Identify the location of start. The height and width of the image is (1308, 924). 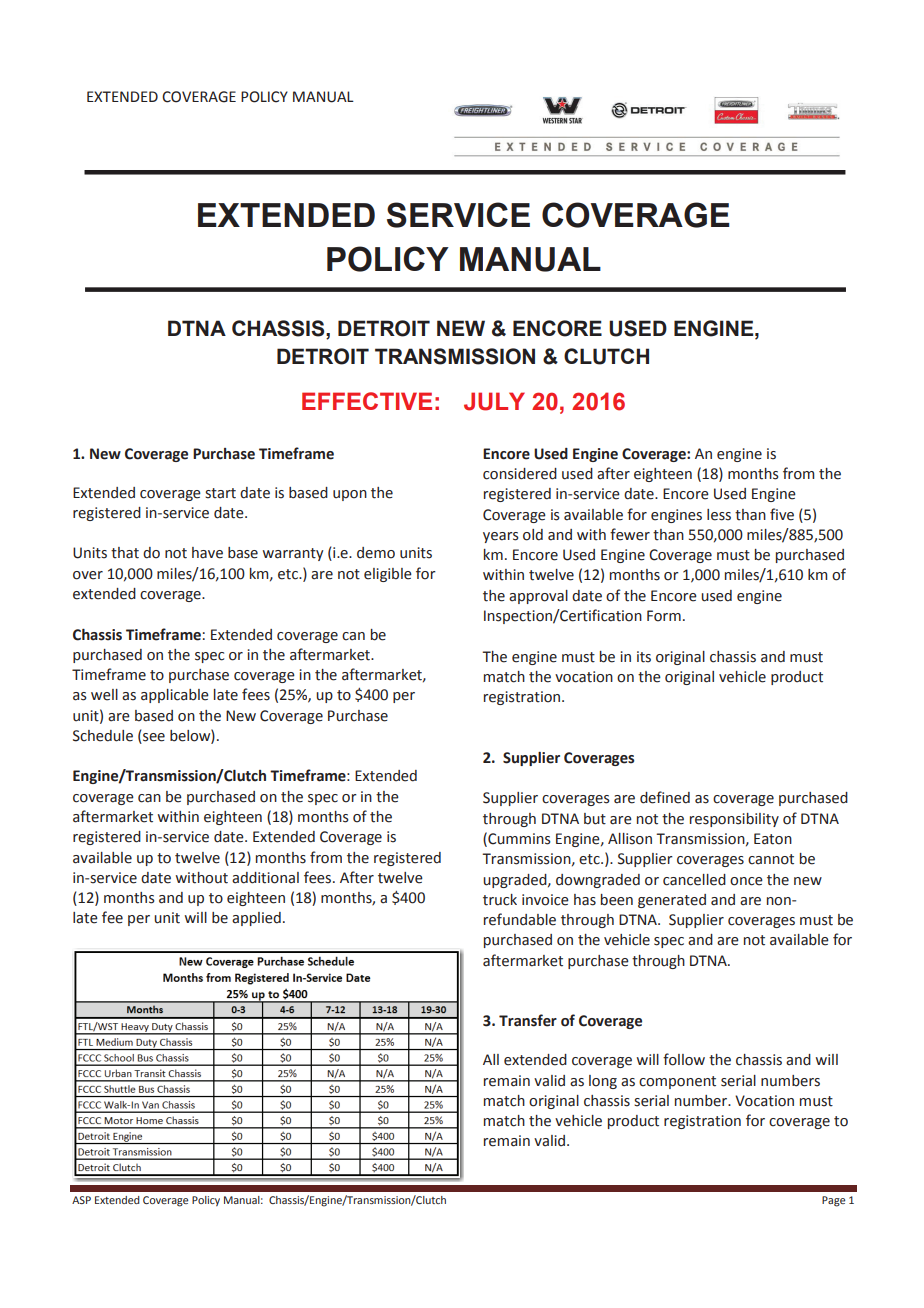
(220, 493).
